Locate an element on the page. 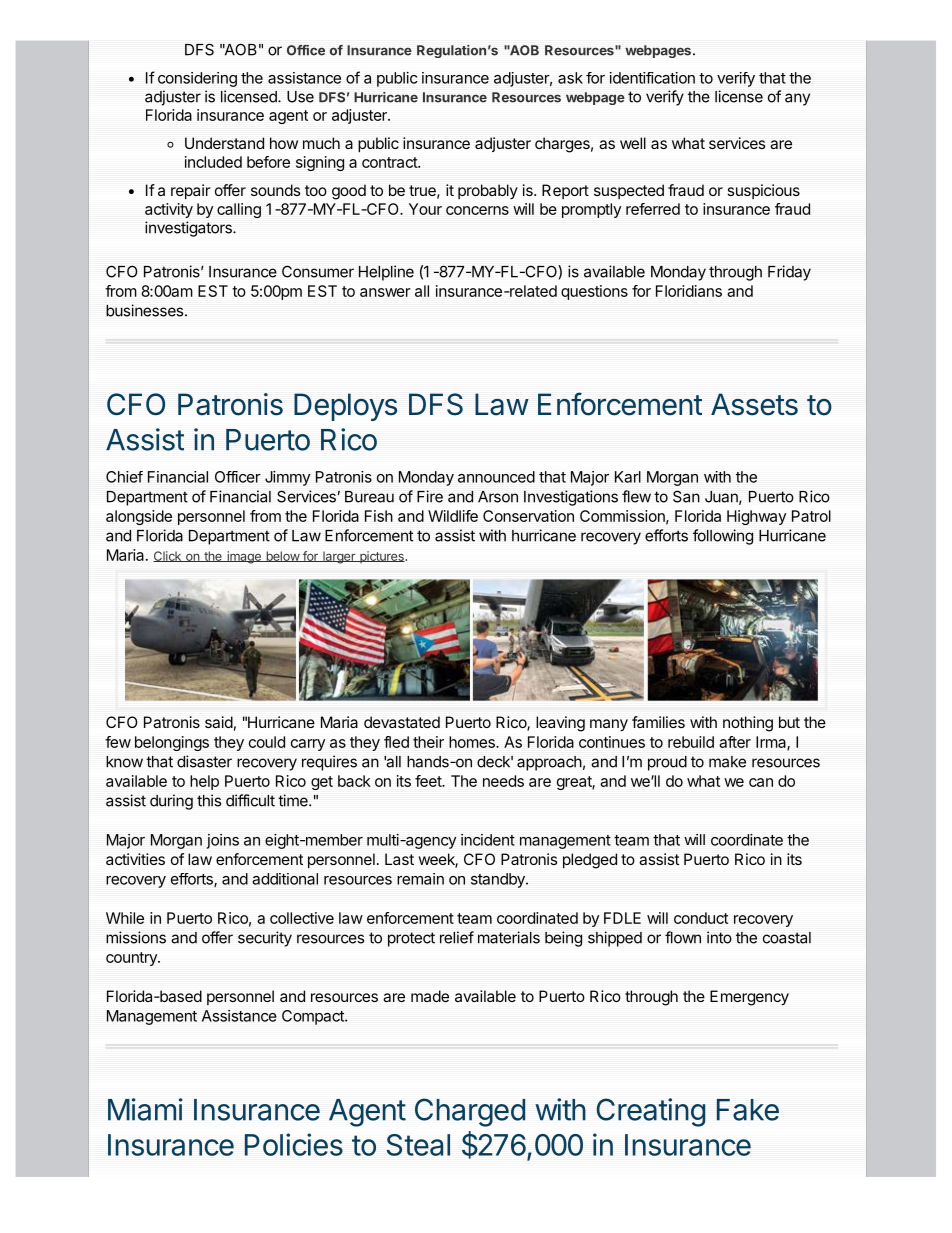 Image resolution: width=952 pixels, height=1233 pixels. following is located at coordinates (723, 537).
